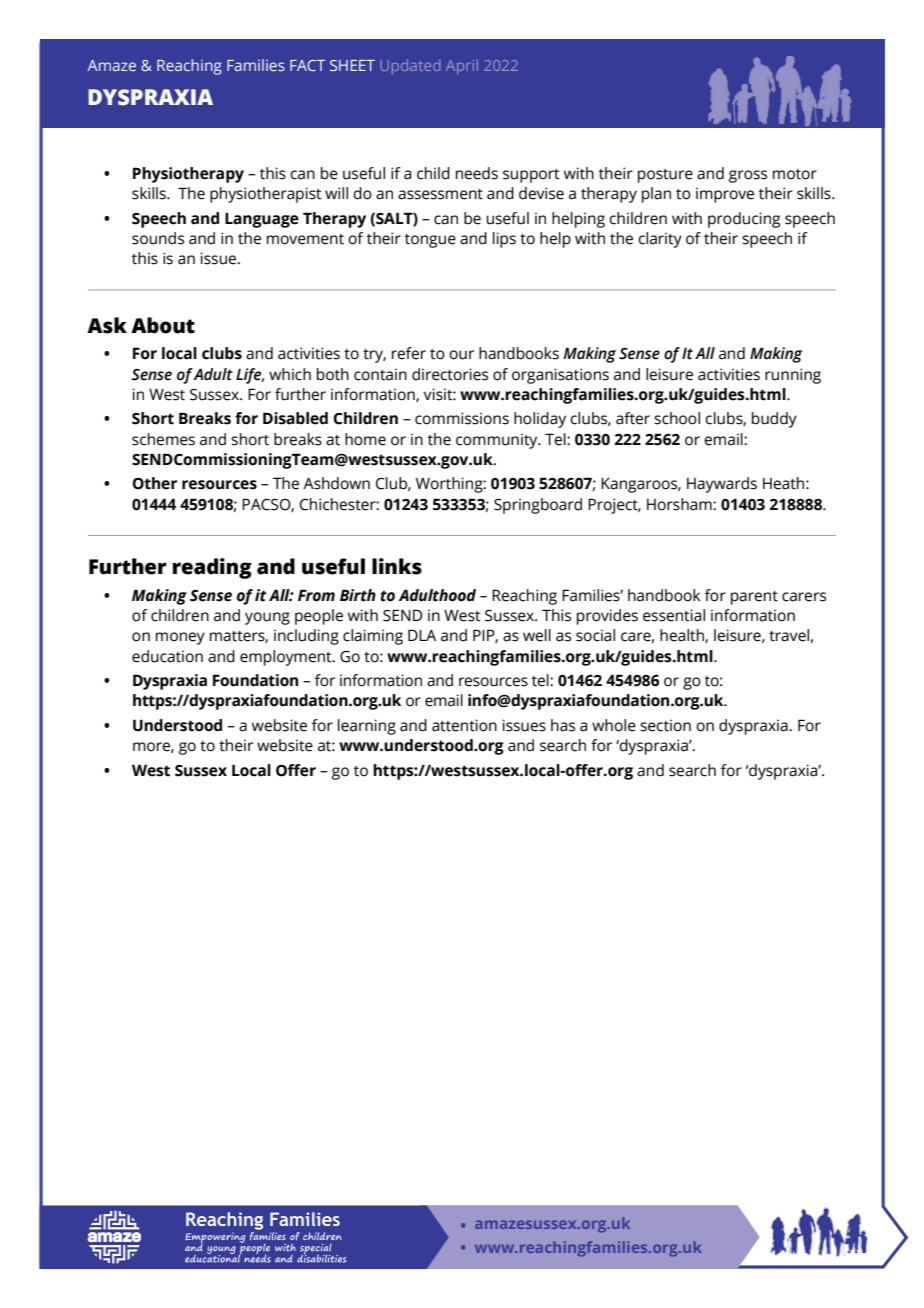 Image resolution: width=924 pixels, height=1308 pixels. What do you see at coordinates (450, 374) in the page?
I see `directories` at bounding box center [450, 374].
